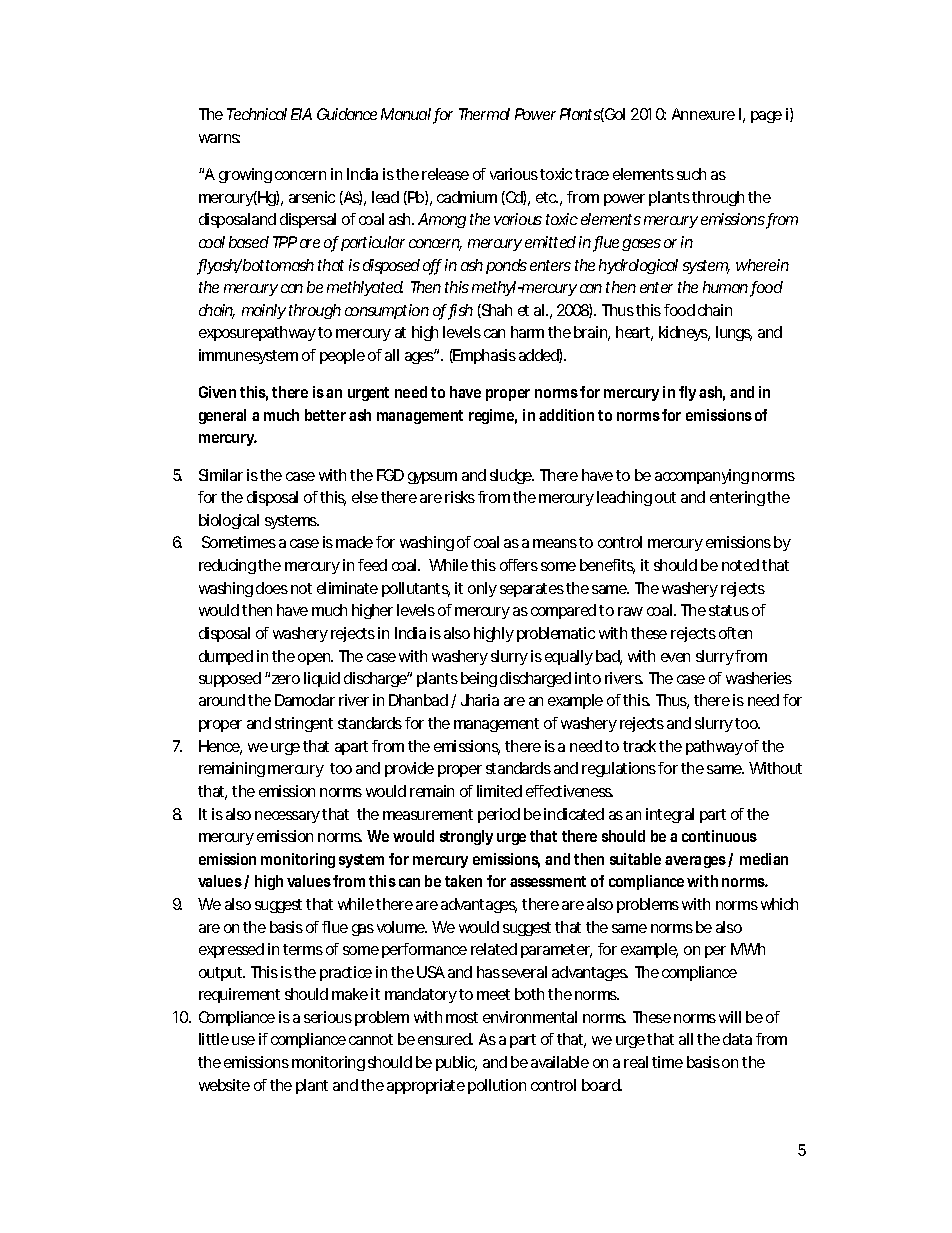 This screenshot has width=952, height=1233. I want to click on Thermal, so click(484, 114).
